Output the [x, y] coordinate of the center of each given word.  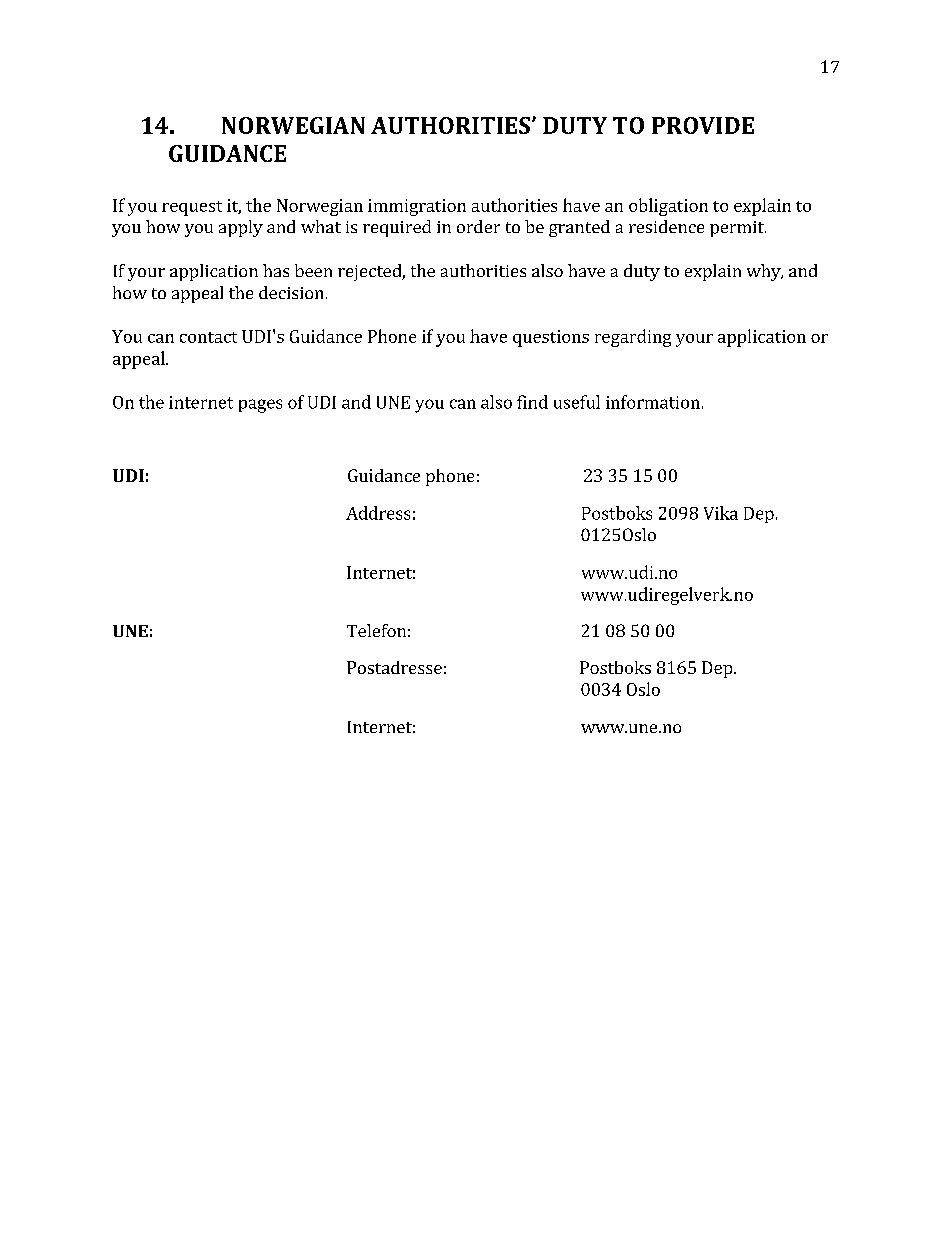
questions [551, 338]
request [192, 208]
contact [208, 337]
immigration [417, 207]
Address [378, 513]
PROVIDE [703, 125]
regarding [633, 338]
